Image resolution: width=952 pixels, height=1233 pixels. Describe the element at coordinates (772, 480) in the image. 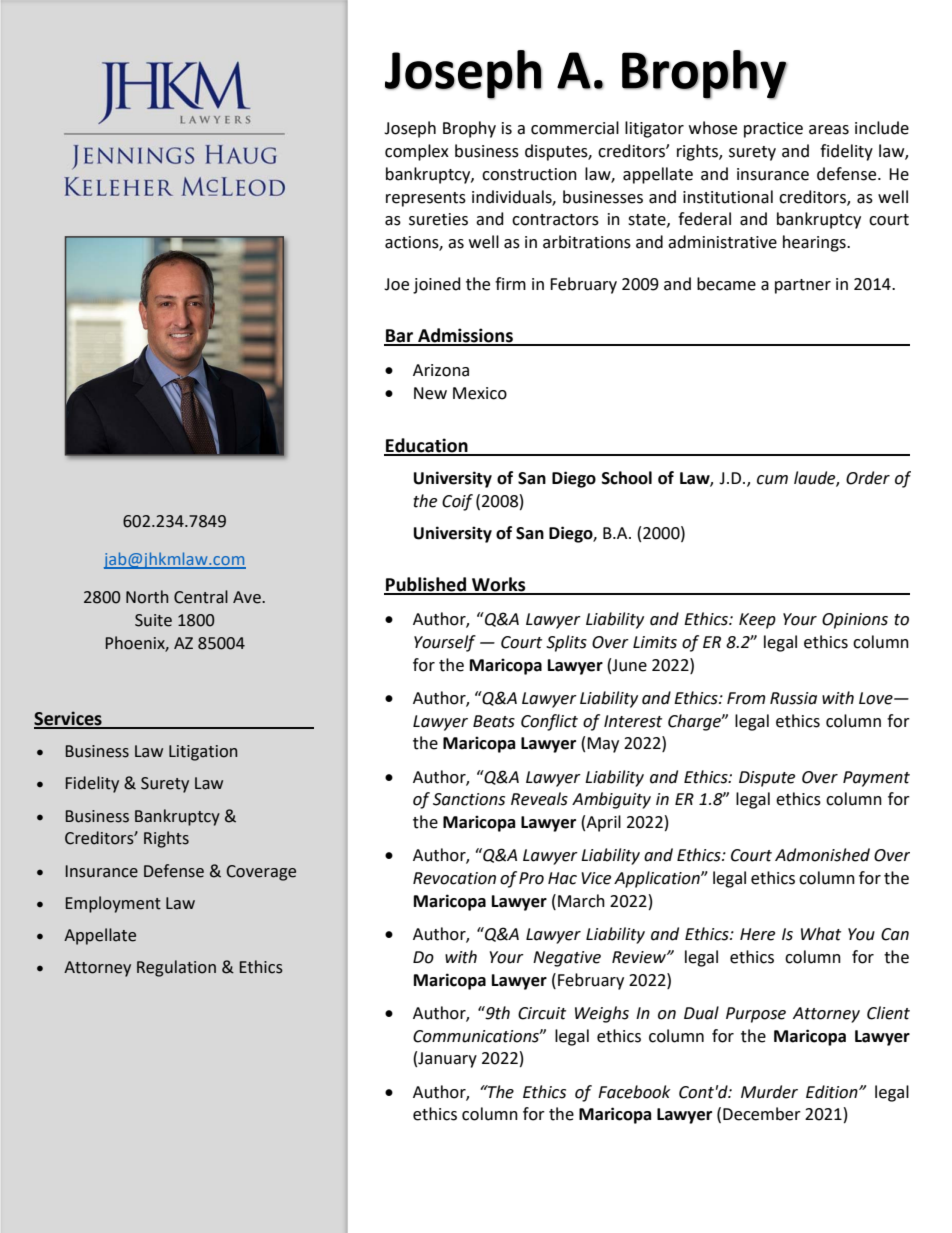

I see `cum` at that location.
